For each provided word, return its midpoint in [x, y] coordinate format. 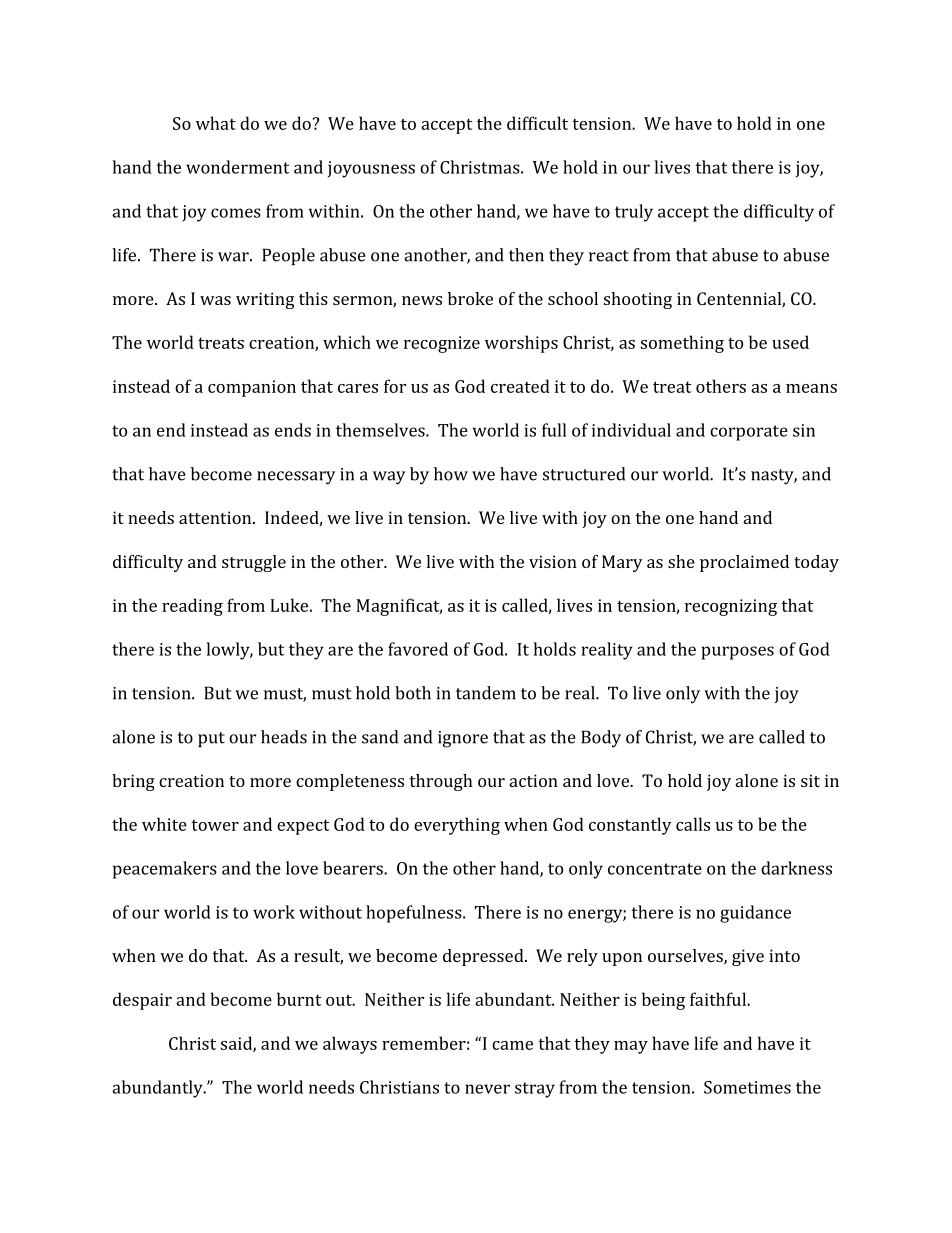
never [487, 1089]
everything [457, 826]
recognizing [731, 607]
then [526, 255]
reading [192, 607]
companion [252, 388]
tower [215, 825]
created [520, 386]
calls [693, 824]
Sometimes [747, 1087]
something [682, 344]
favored [418, 649]
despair [142, 1001]
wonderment [237, 167]
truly [634, 213]
